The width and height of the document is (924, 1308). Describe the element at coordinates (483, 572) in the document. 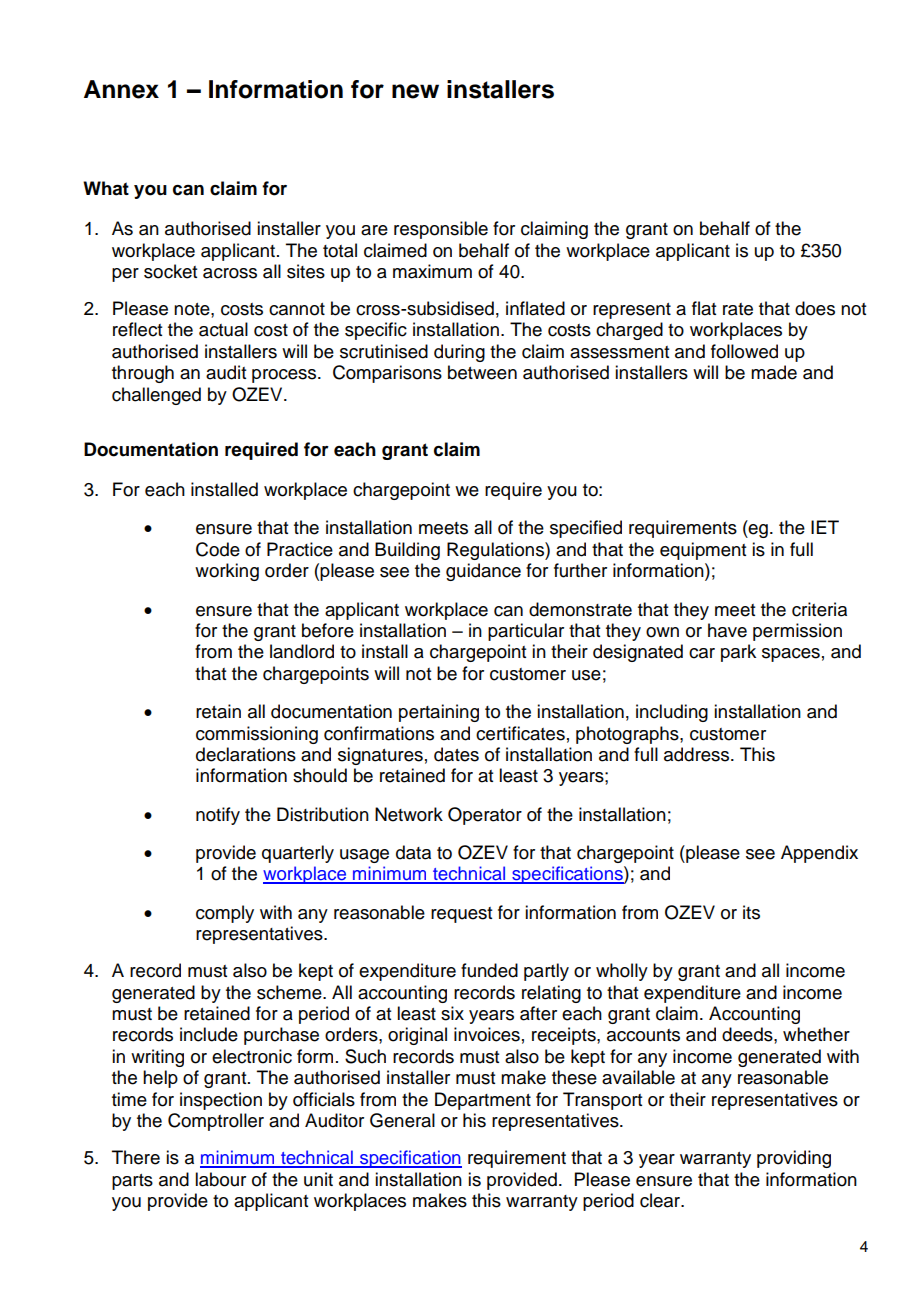

I see `guidance` at that location.
